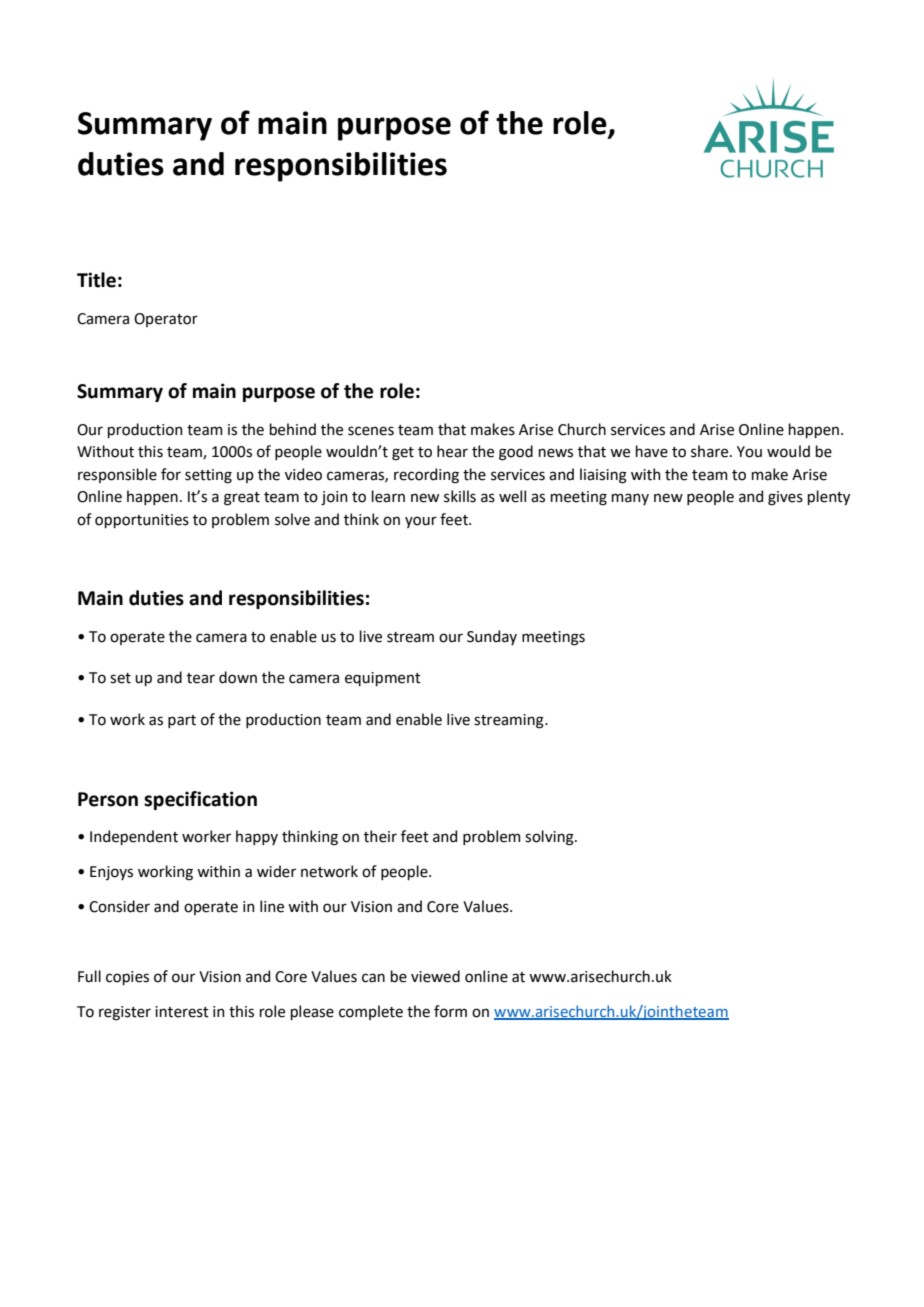 This document has height=1307, width=924. I want to click on part, so click(182, 721).
